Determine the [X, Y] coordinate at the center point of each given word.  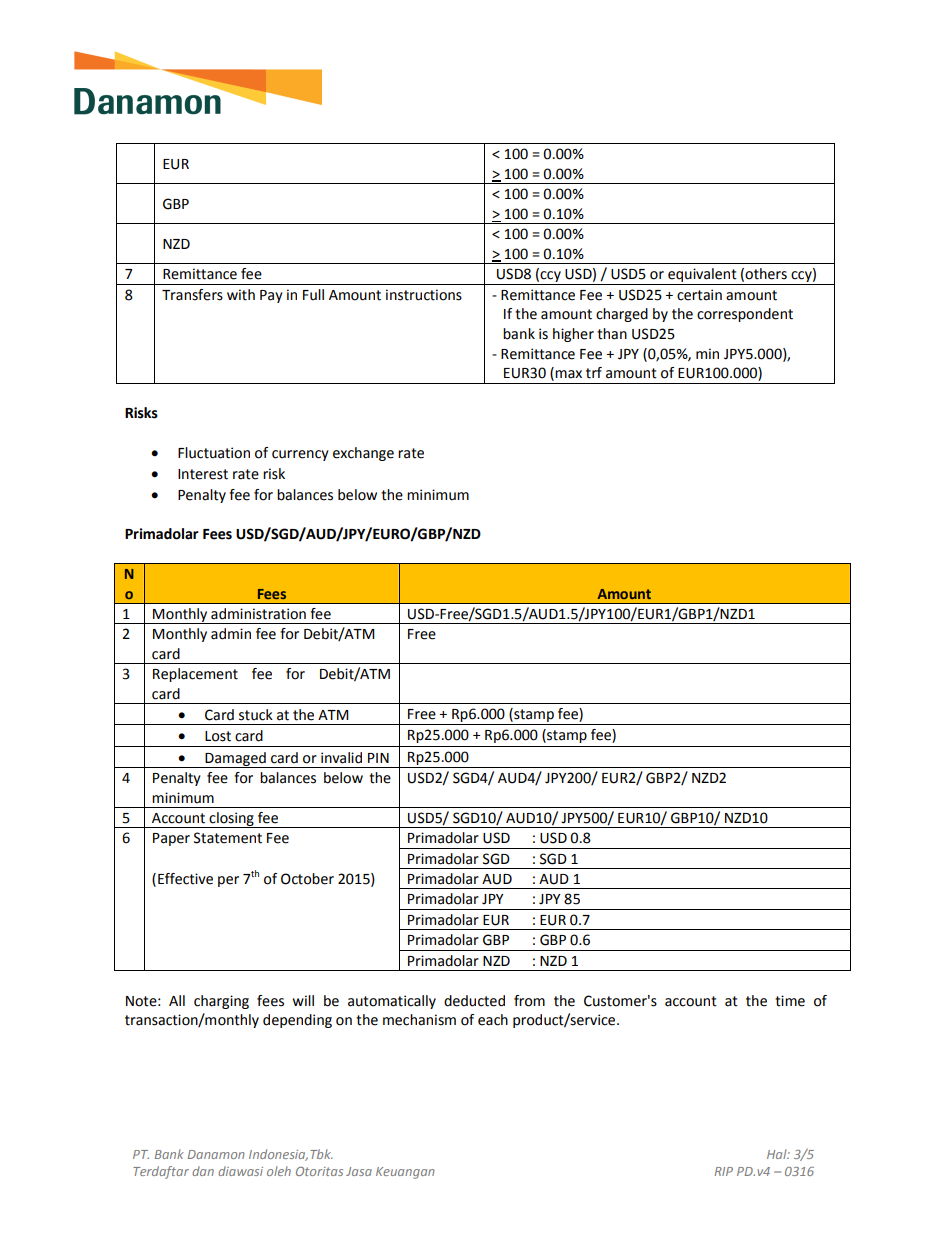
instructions [424, 295]
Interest [203, 474]
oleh [279, 1171]
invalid [341, 758]
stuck [256, 715]
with [241, 295]
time [790, 1001]
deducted [474, 1001]
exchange [363, 454]
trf [594, 373]
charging [221, 1002]
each [493, 1020]
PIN [378, 758]
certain [699, 295]
